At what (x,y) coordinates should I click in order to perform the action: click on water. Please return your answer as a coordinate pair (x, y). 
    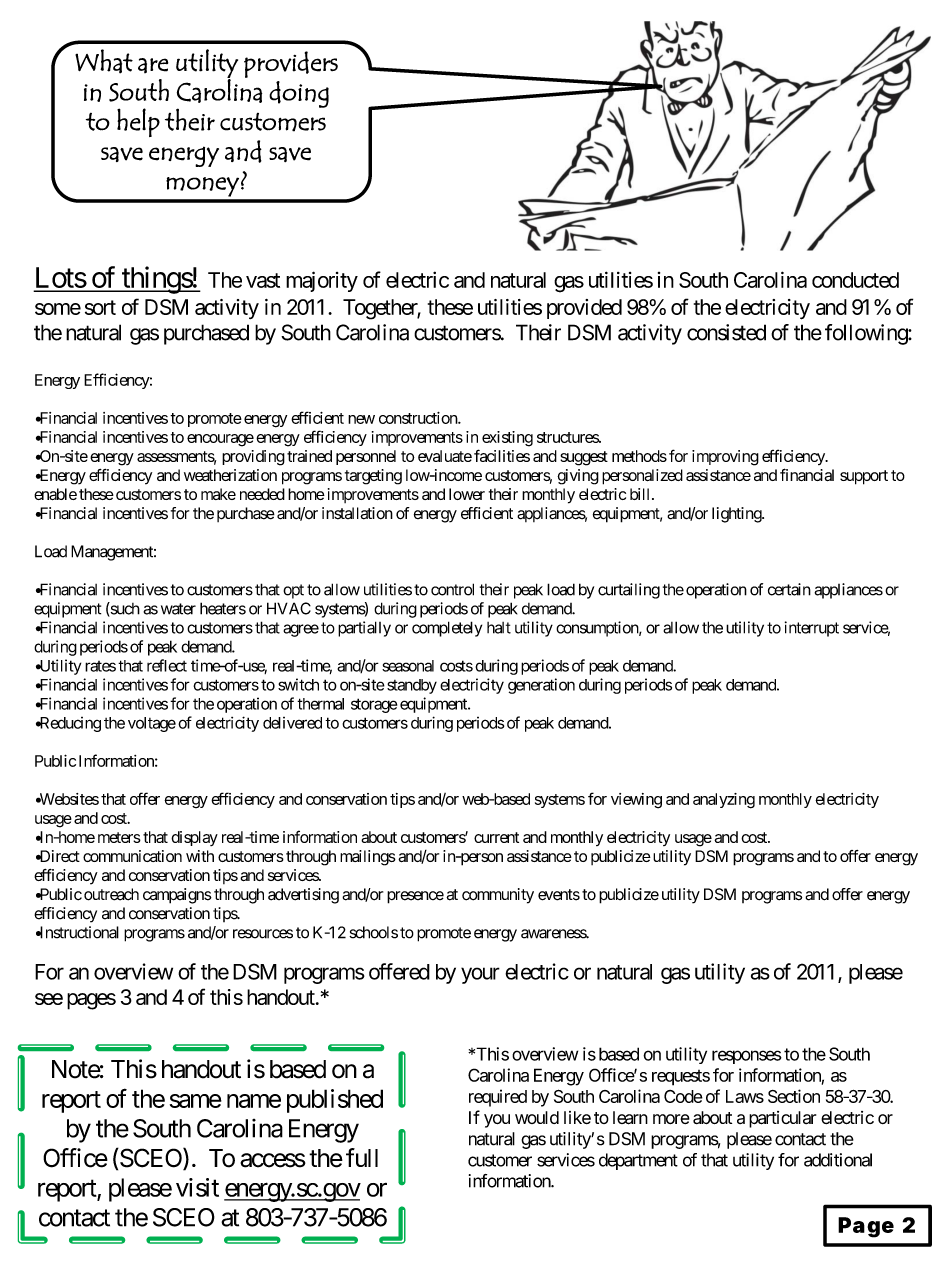
    Looking at the image, I should click on (178, 609).
